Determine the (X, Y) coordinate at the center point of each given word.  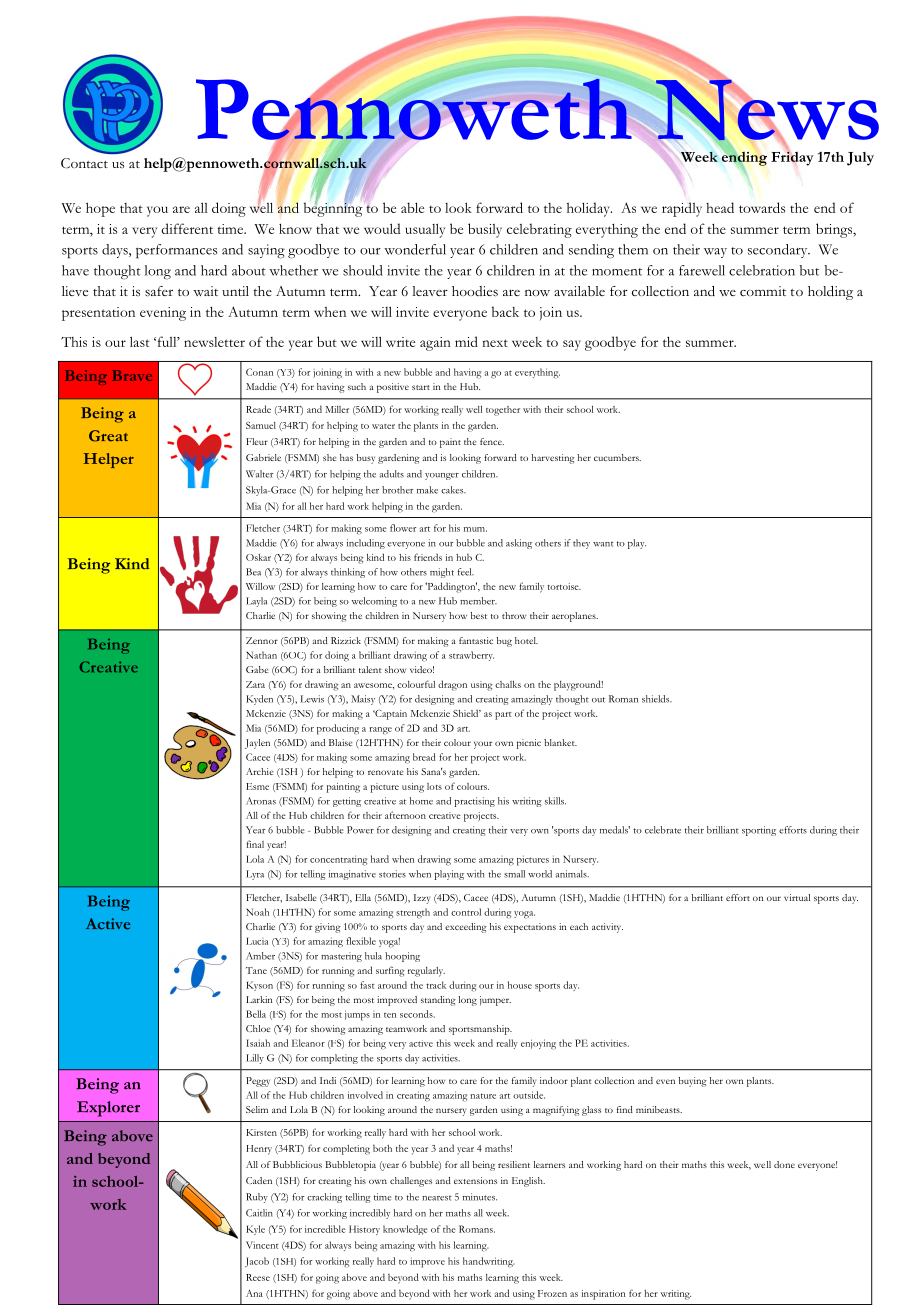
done (784, 1164)
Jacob (257, 1262)
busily (485, 230)
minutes (480, 1197)
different (187, 228)
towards (762, 207)
